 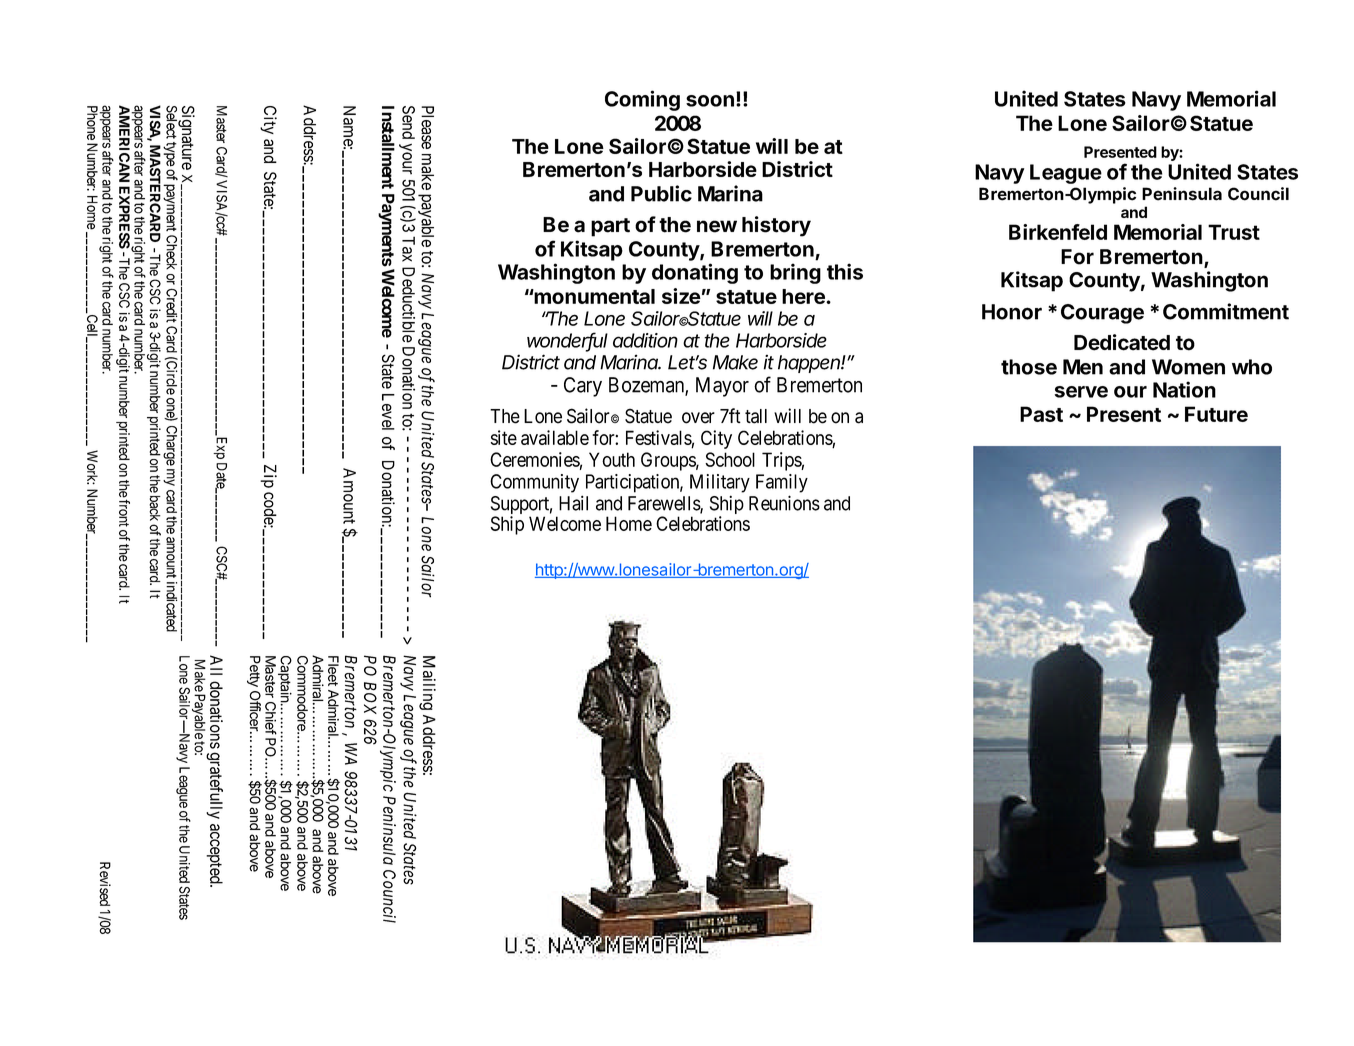 I want to click on Trust, so click(x=1234, y=232).
